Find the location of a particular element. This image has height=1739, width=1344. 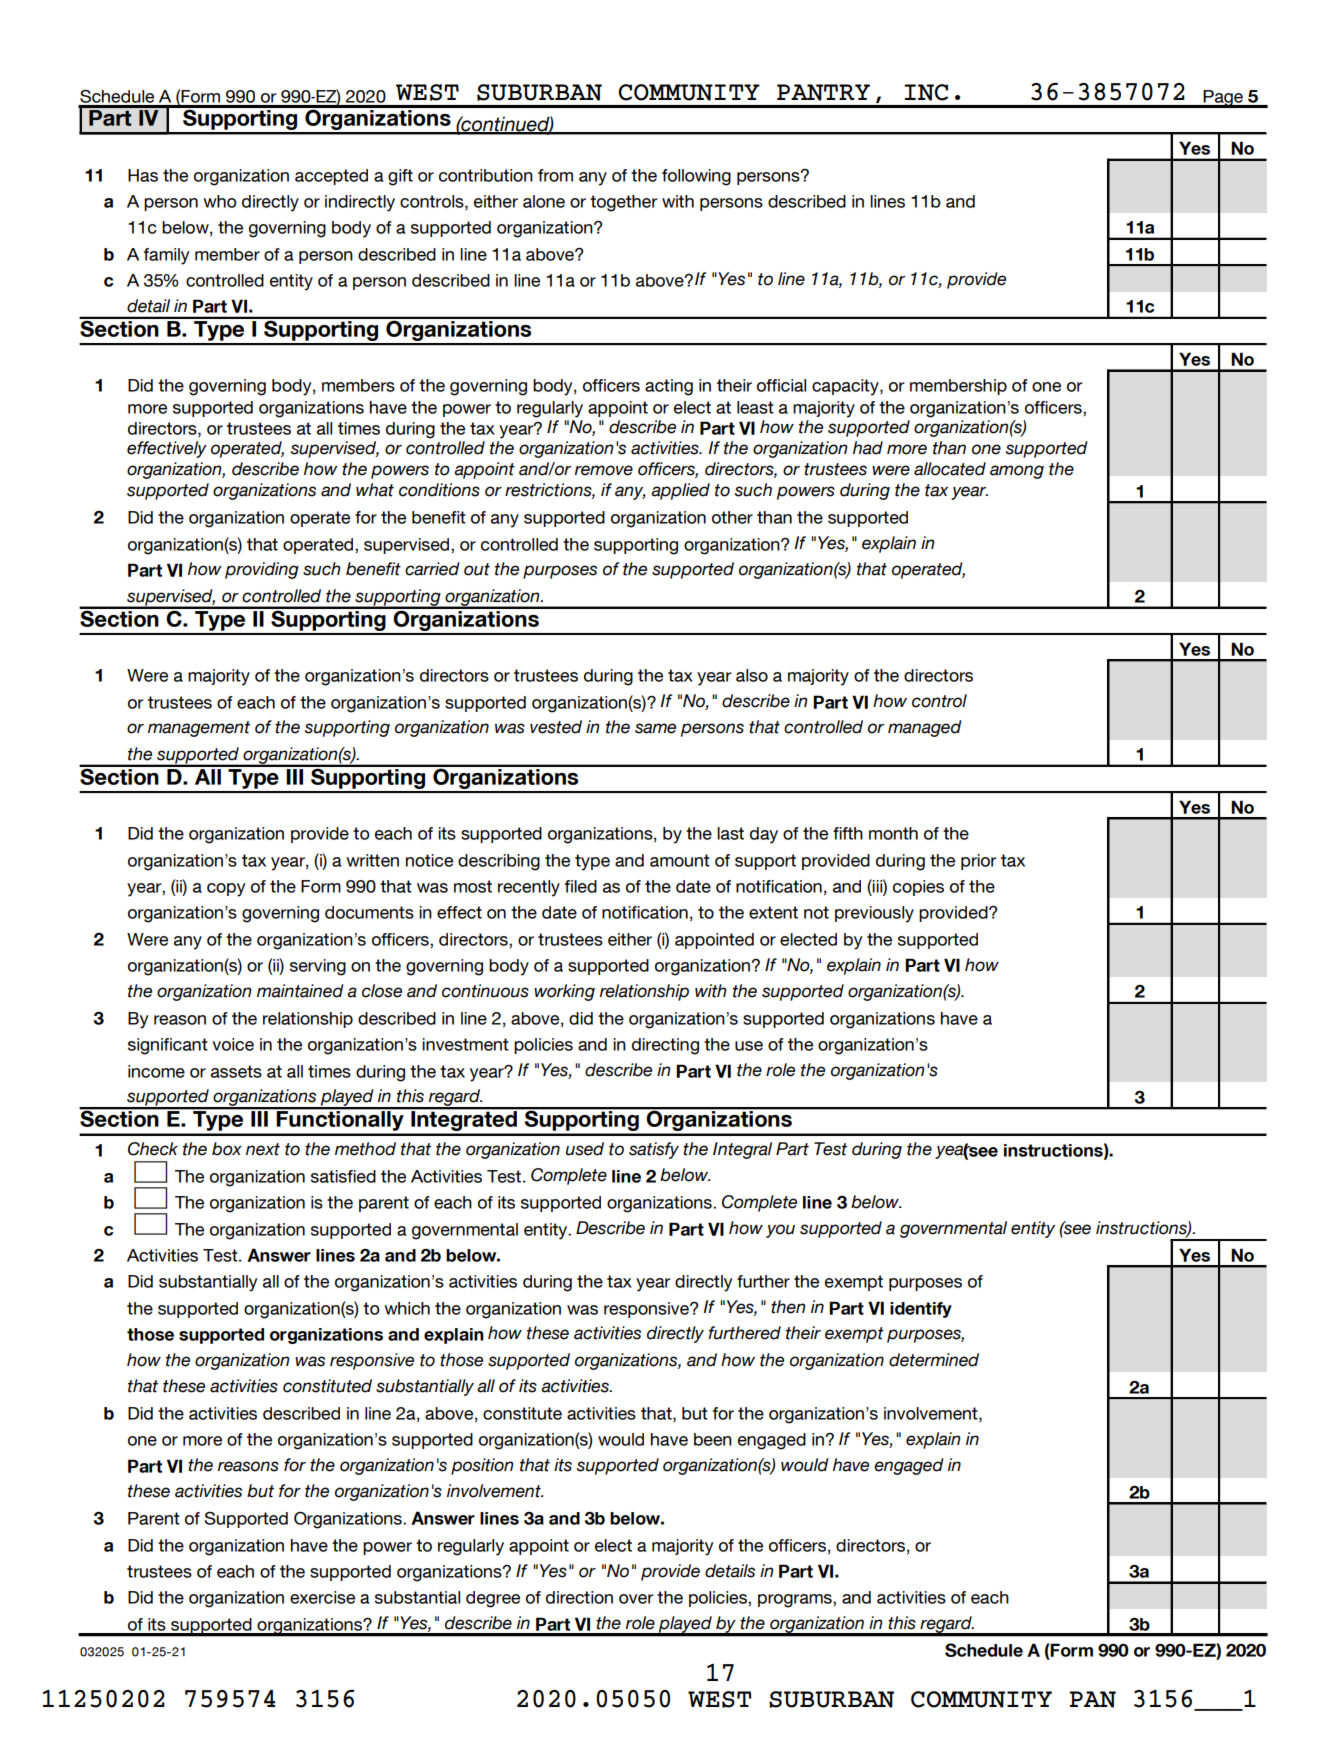

following is located at coordinates (696, 177).
